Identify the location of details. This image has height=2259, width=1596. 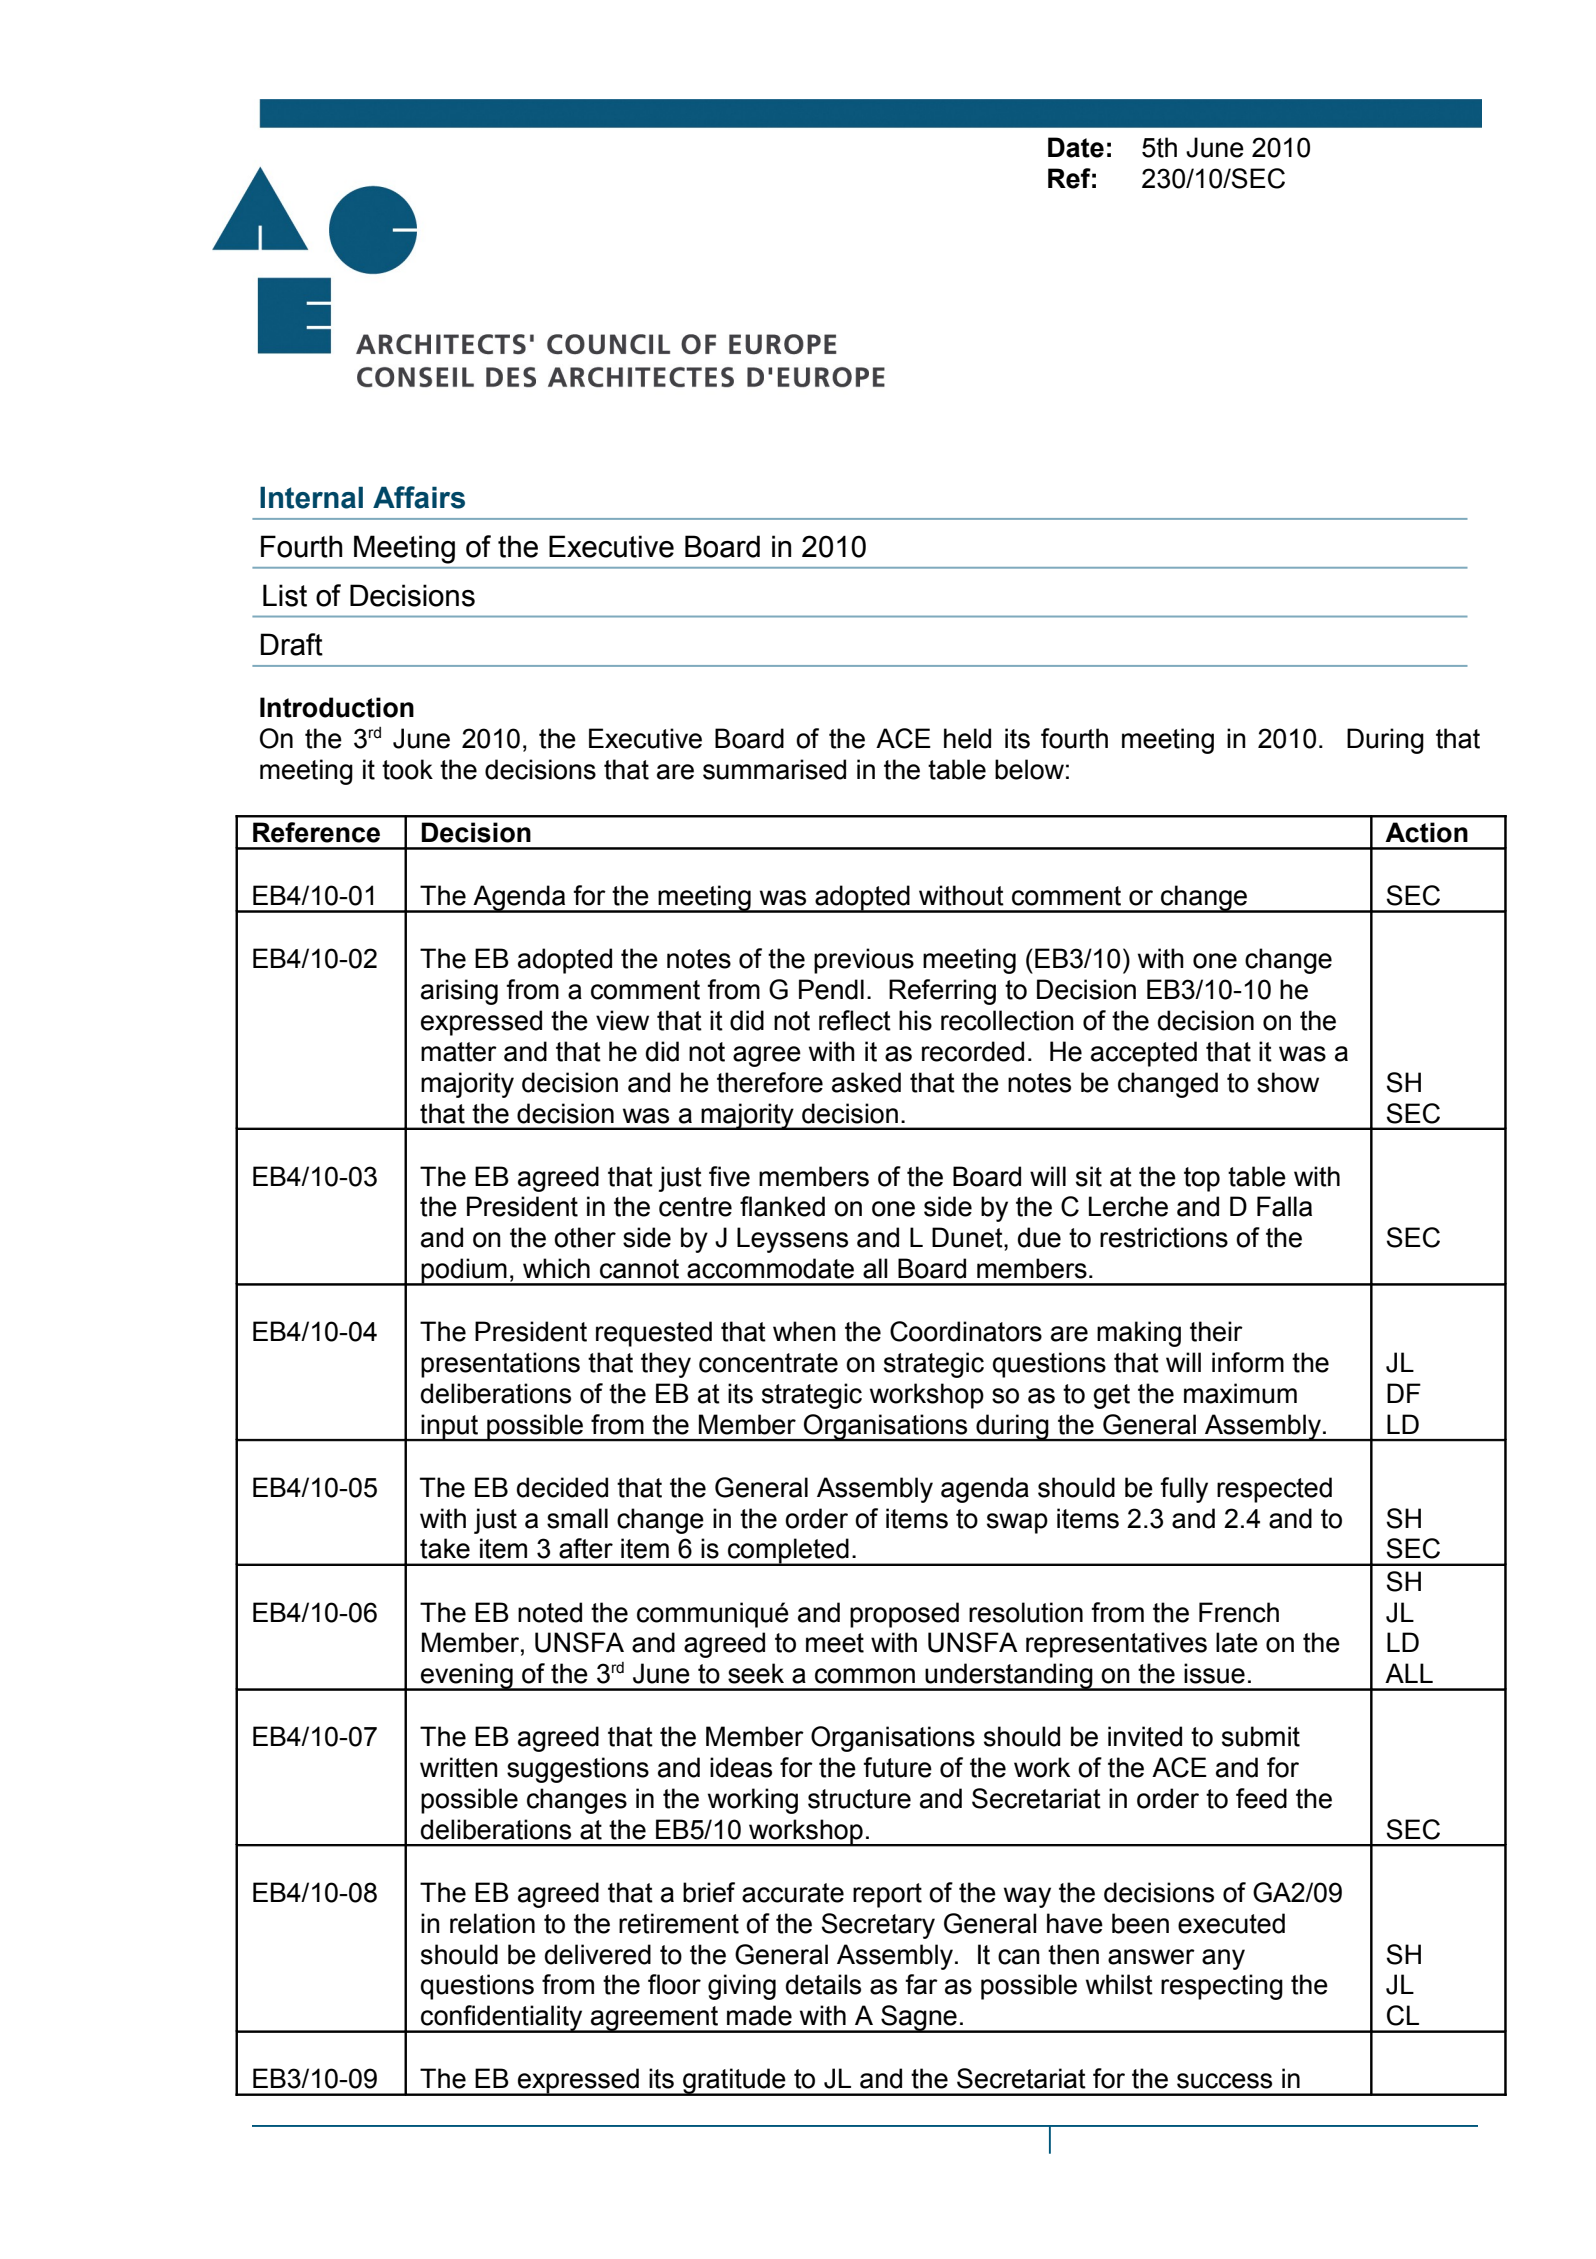
(823, 1984).
